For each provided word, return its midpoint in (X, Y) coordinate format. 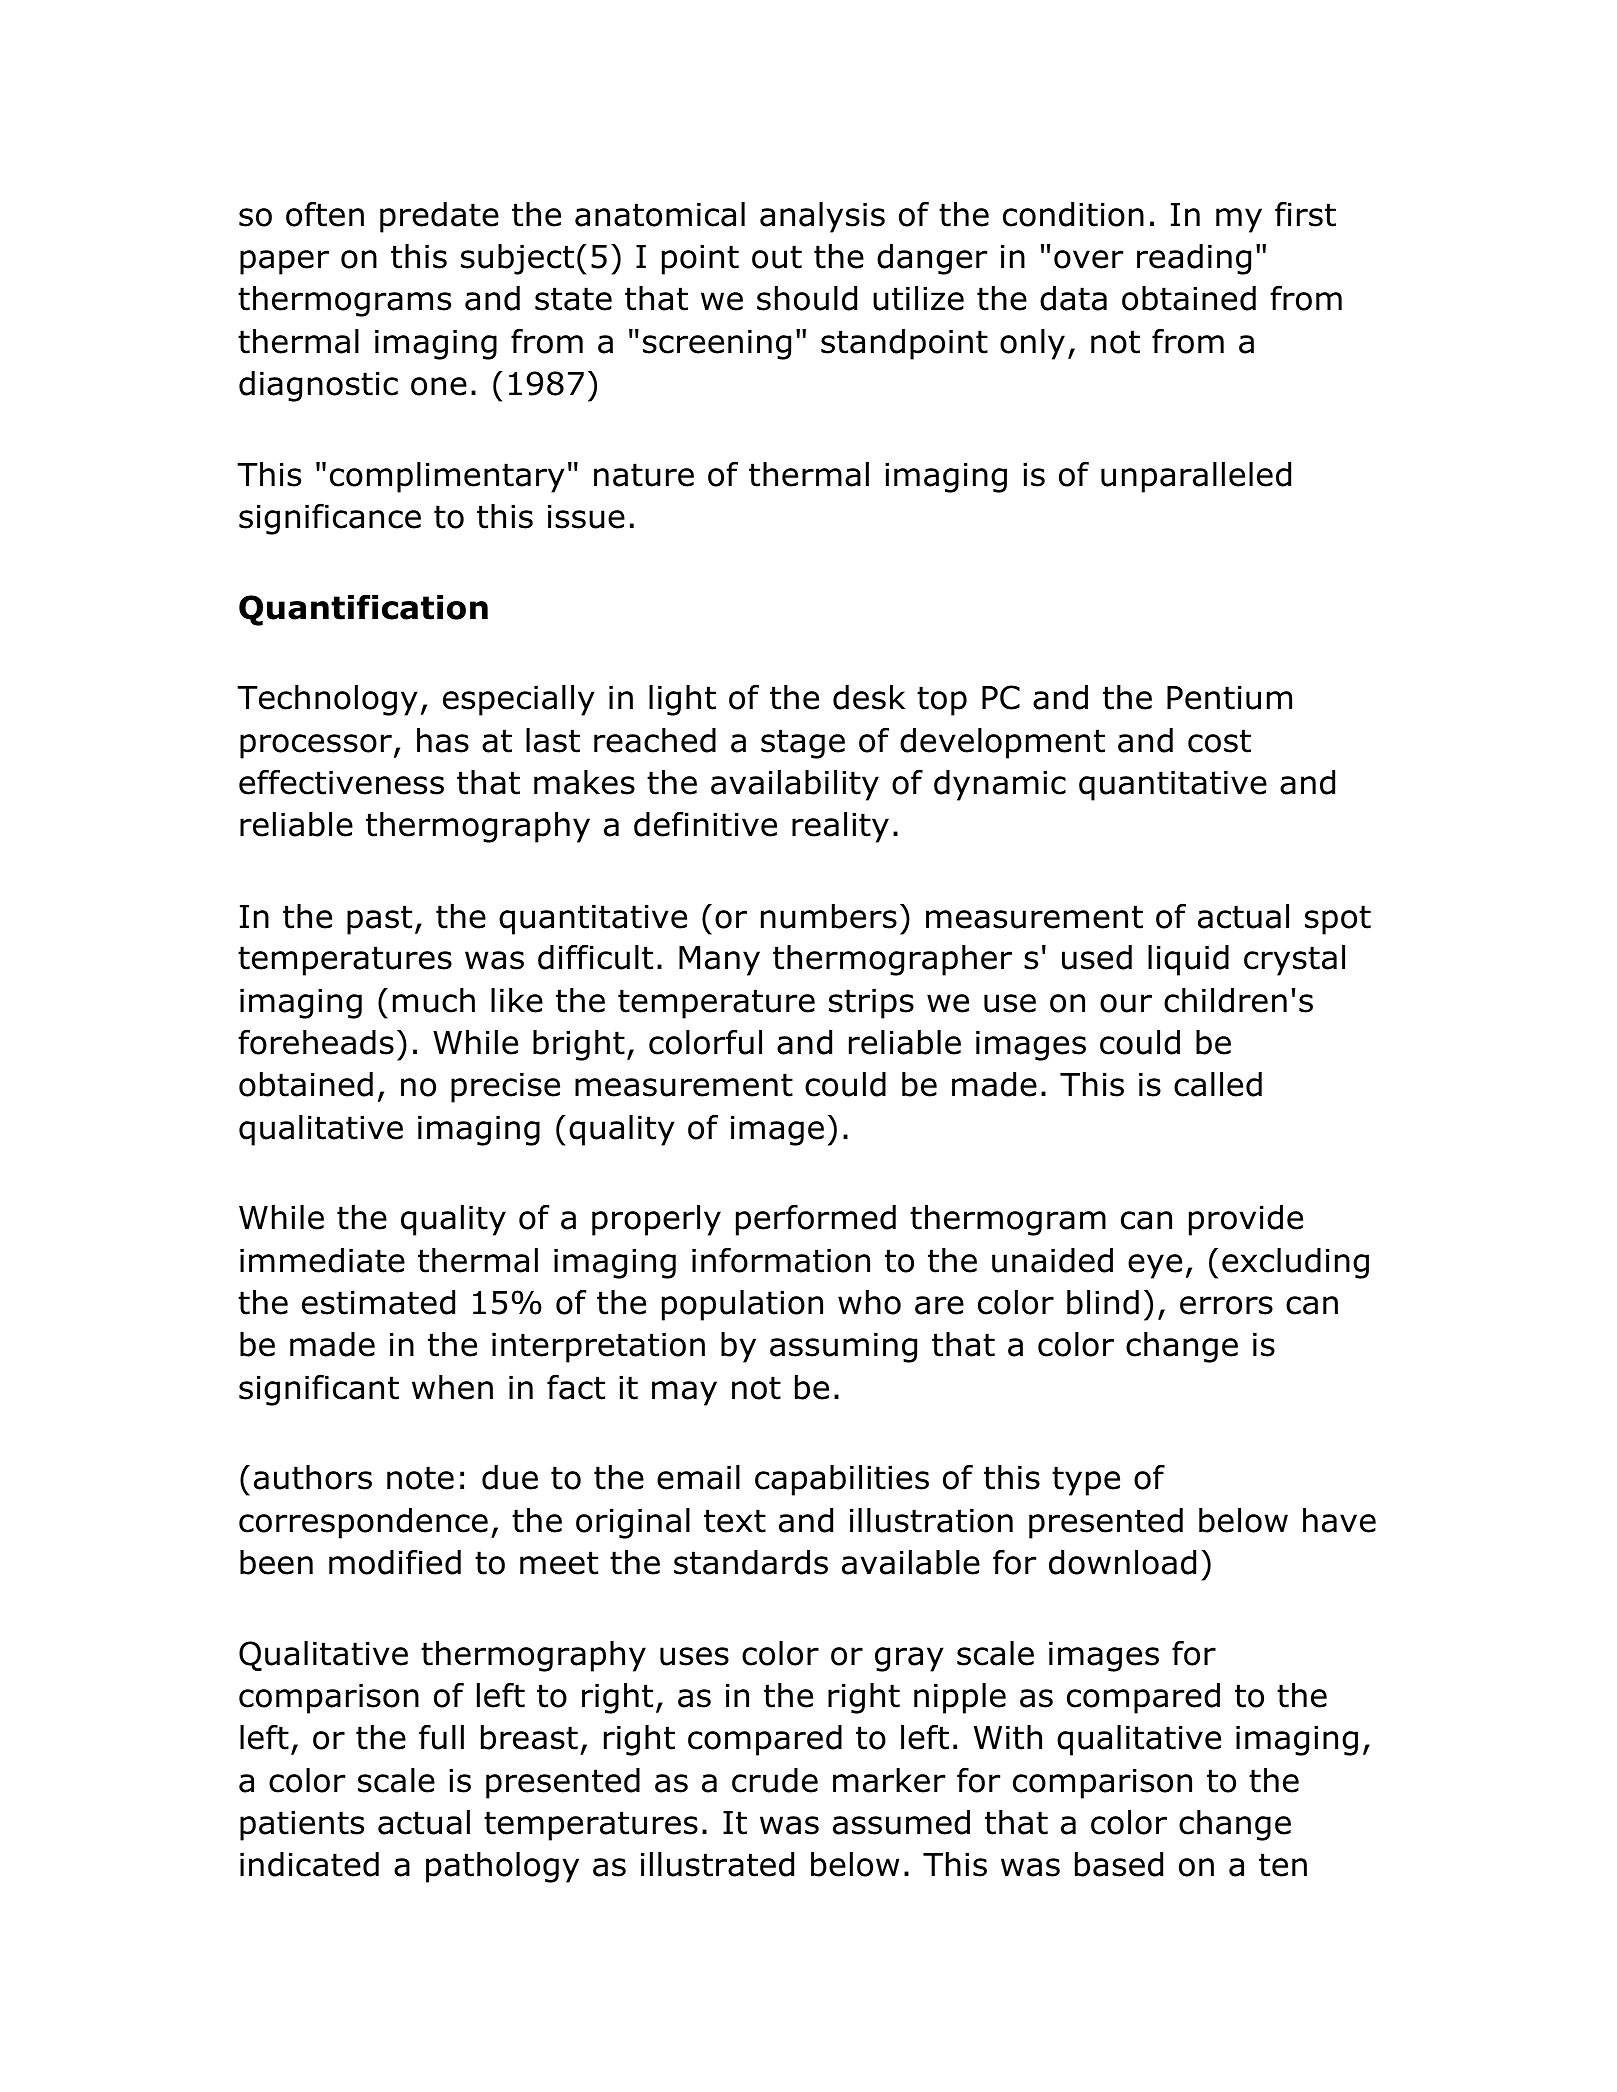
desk (869, 697)
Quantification (363, 610)
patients (302, 1825)
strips (871, 1003)
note (420, 1478)
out (777, 257)
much (434, 1000)
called (1218, 1084)
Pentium (1229, 697)
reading (1194, 259)
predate (439, 217)
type (1086, 1481)
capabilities (842, 1480)
